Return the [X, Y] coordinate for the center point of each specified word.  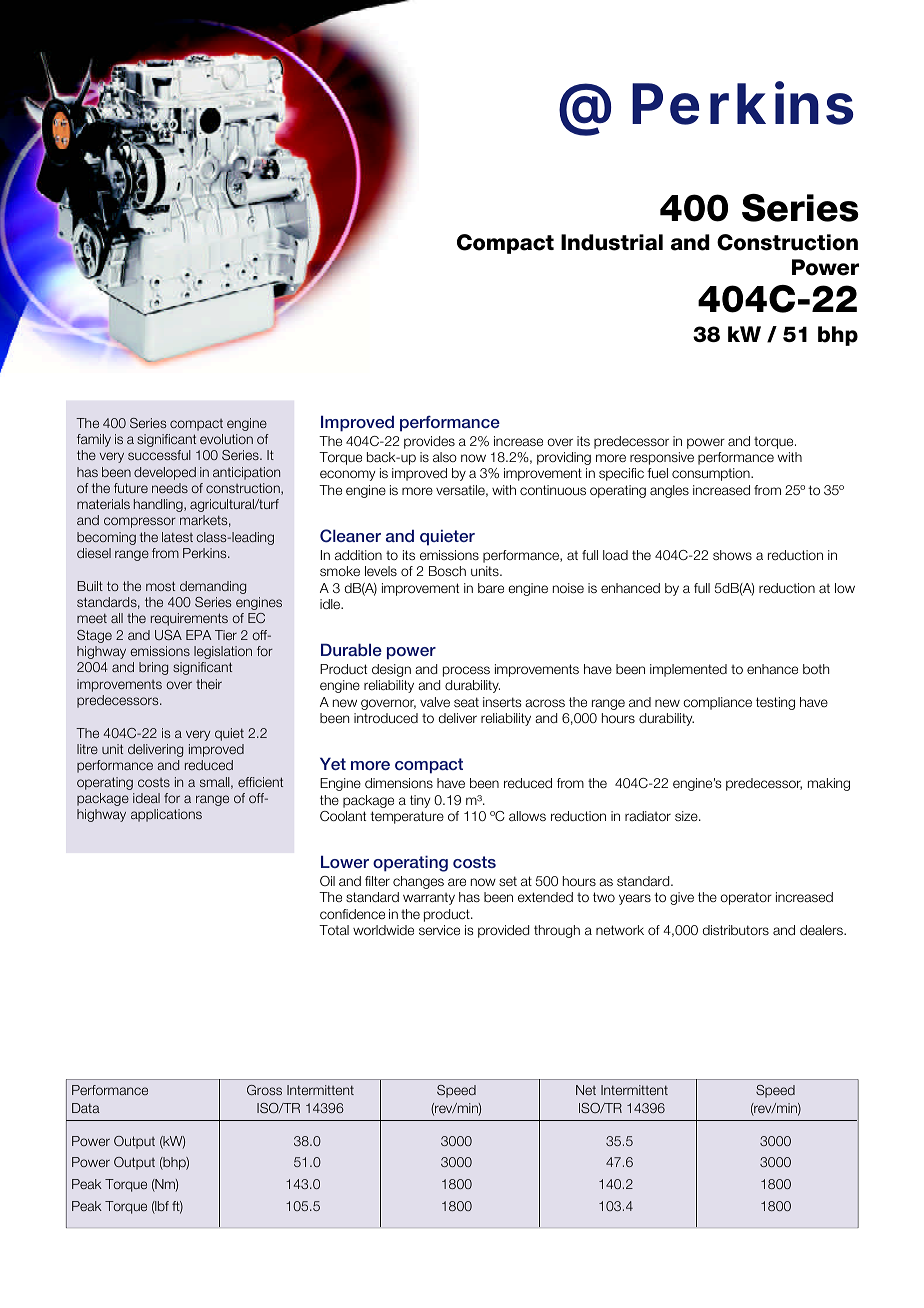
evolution [226, 439]
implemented [688, 670]
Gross [264, 1090]
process [466, 671]
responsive [662, 458]
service [439, 930]
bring [153, 668]
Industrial [612, 242]
